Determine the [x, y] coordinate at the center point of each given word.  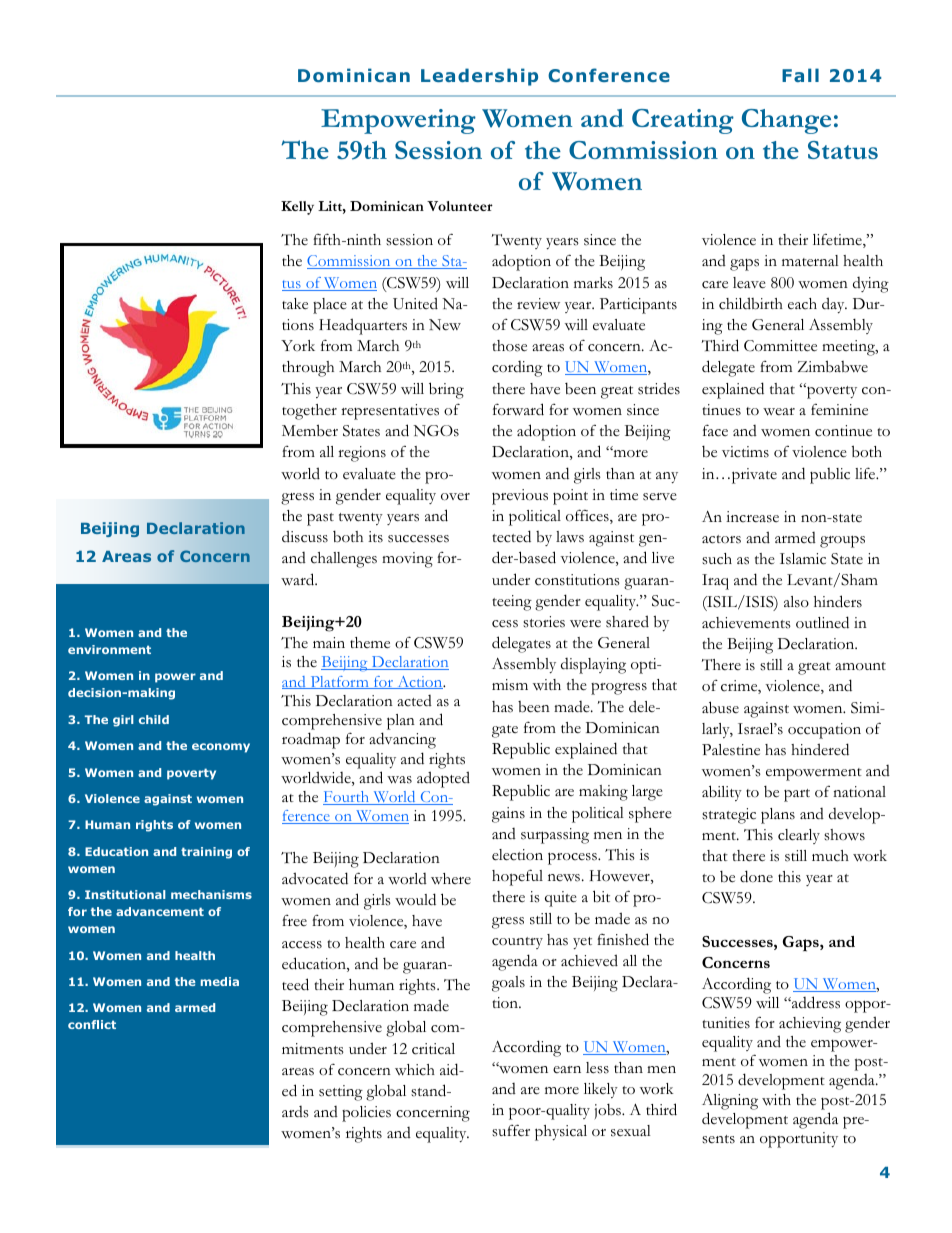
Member [310, 430]
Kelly [297, 208]
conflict [92, 1024]
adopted [443, 779]
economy [221, 748]
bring [446, 390]
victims [745, 452]
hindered [820, 749]
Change [786, 121]
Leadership [479, 77]
